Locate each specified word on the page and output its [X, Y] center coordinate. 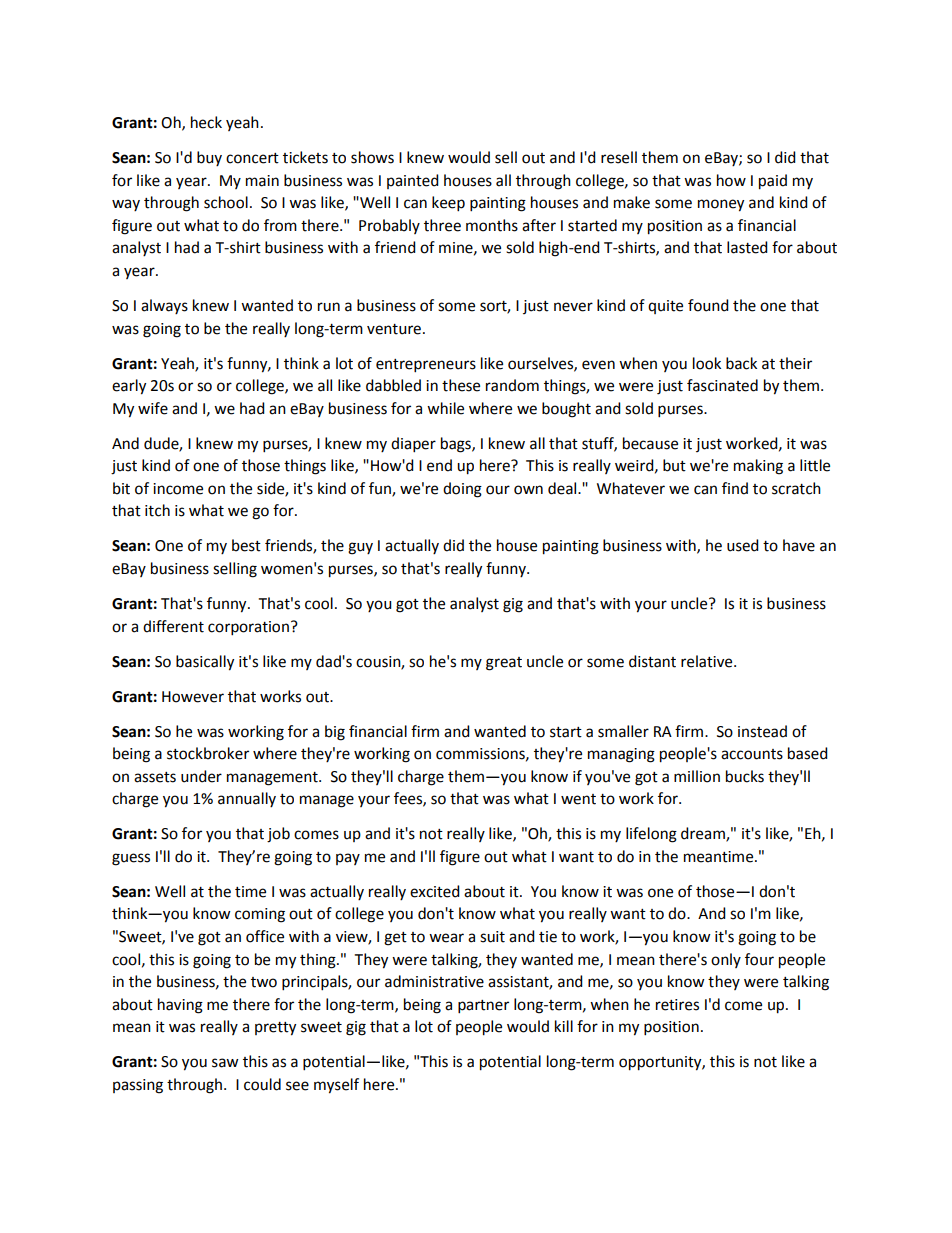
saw [225, 1063]
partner [483, 1007]
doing [462, 490]
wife [153, 408]
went [578, 799]
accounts [752, 754]
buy [209, 158]
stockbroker [208, 753]
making [758, 467]
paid [773, 182]
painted [413, 181]
